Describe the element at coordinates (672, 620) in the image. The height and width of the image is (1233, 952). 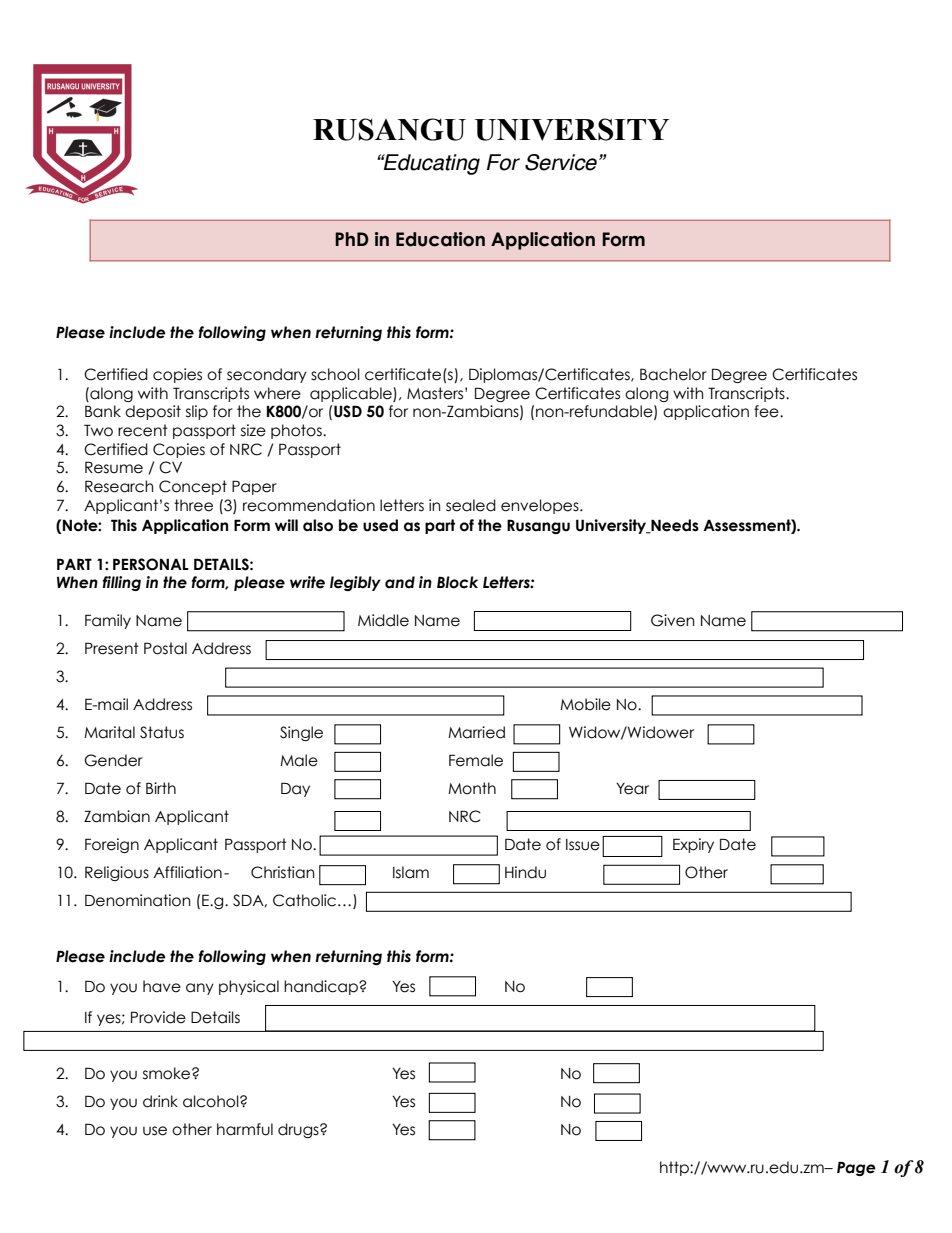
I see `Given` at that location.
